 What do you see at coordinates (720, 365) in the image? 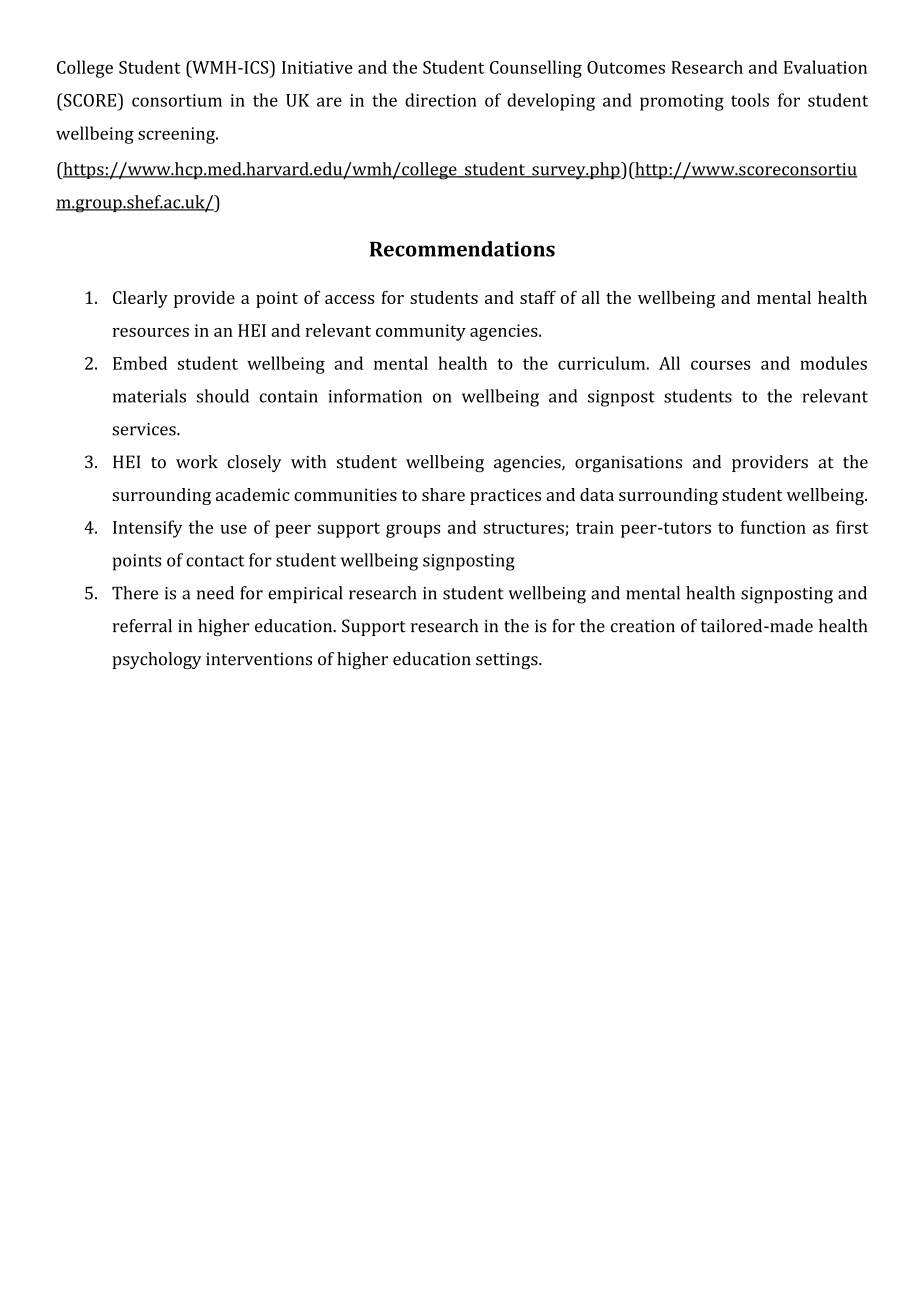
I see `courses` at bounding box center [720, 365].
